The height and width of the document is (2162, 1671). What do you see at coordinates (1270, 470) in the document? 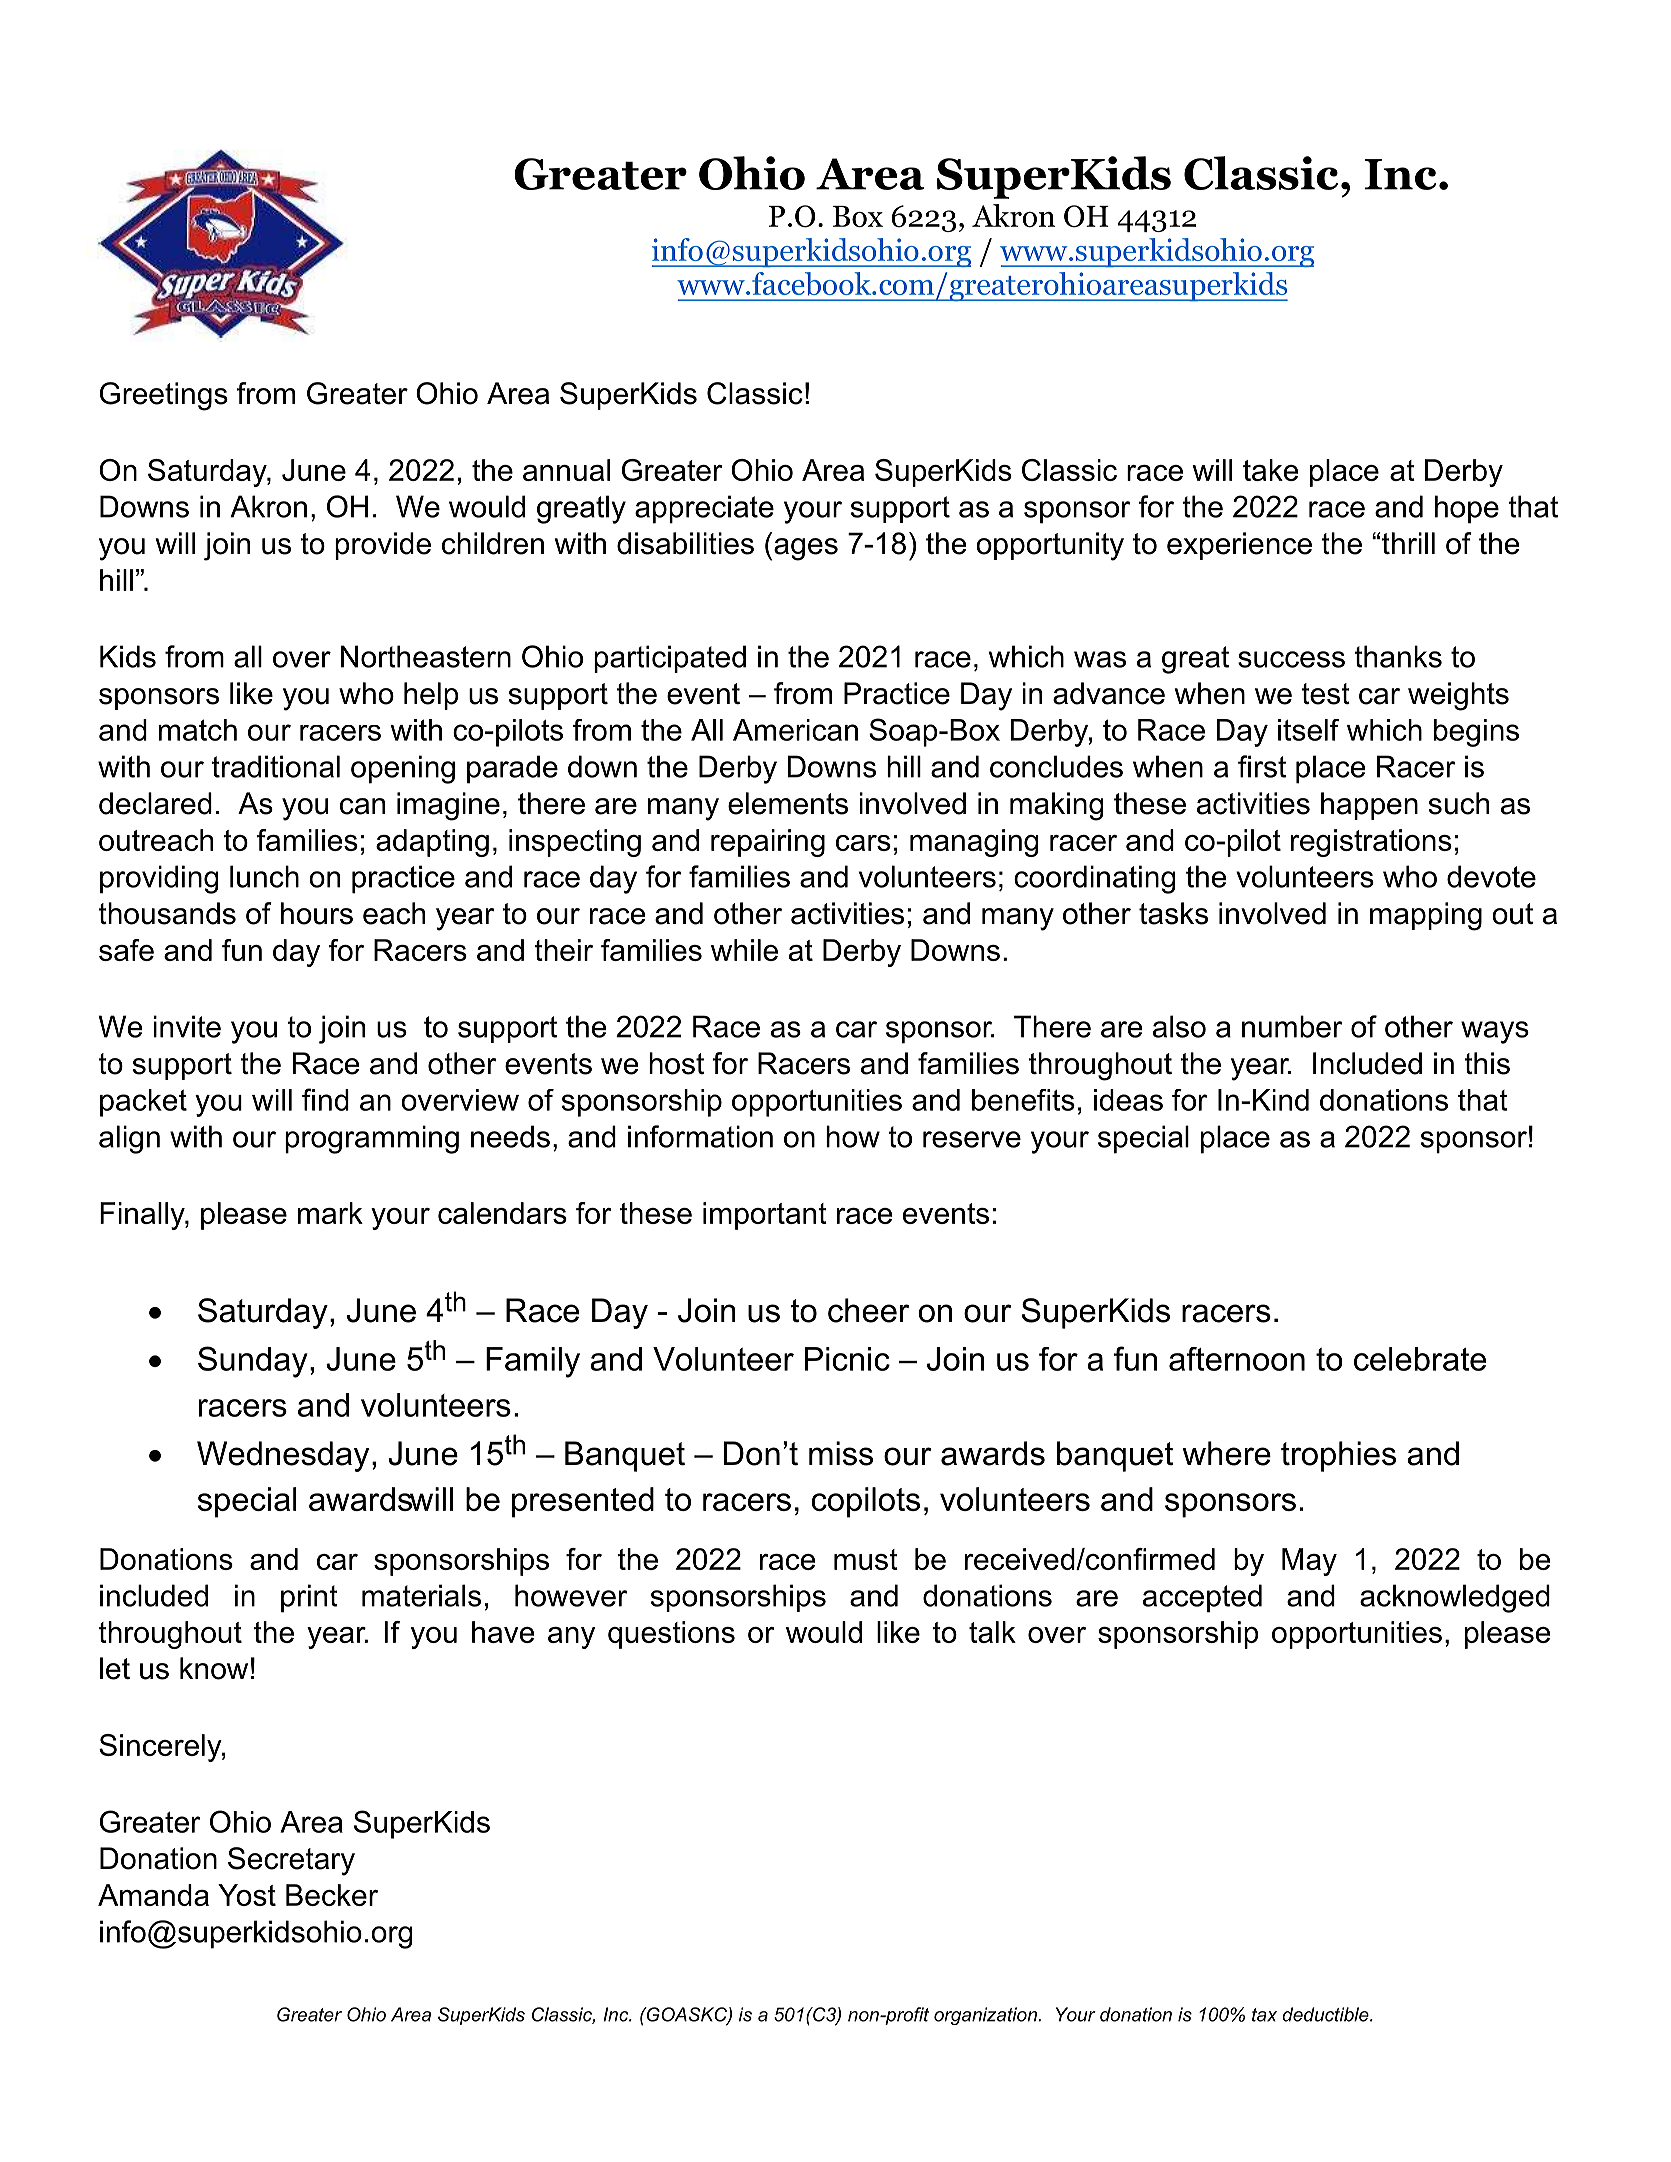
I see `take` at bounding box center [1270, 470].
